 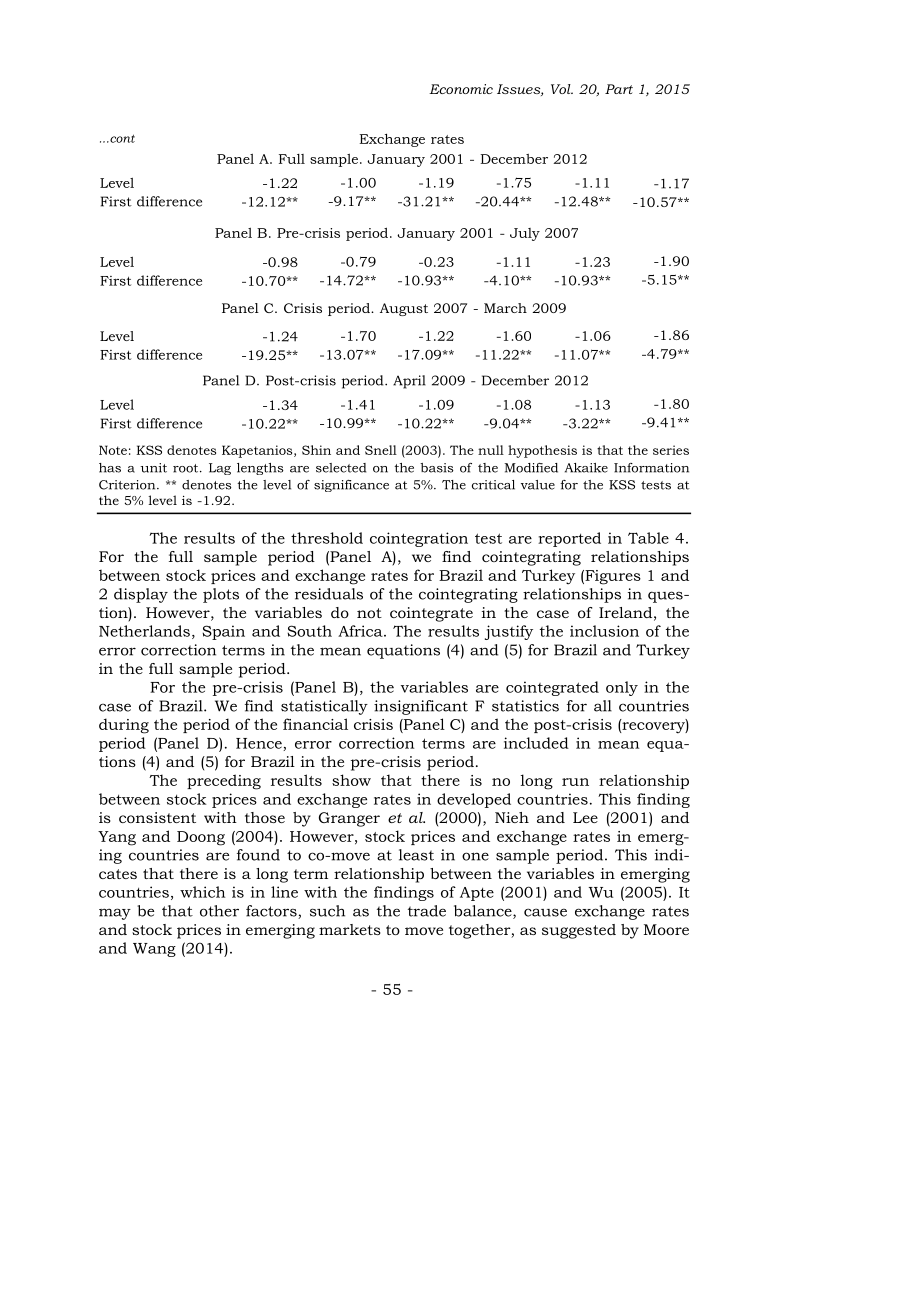 What do you see at coordinates (579, 931) in the screenshot?
I see `suggested` at bounding box center [579, 931].
